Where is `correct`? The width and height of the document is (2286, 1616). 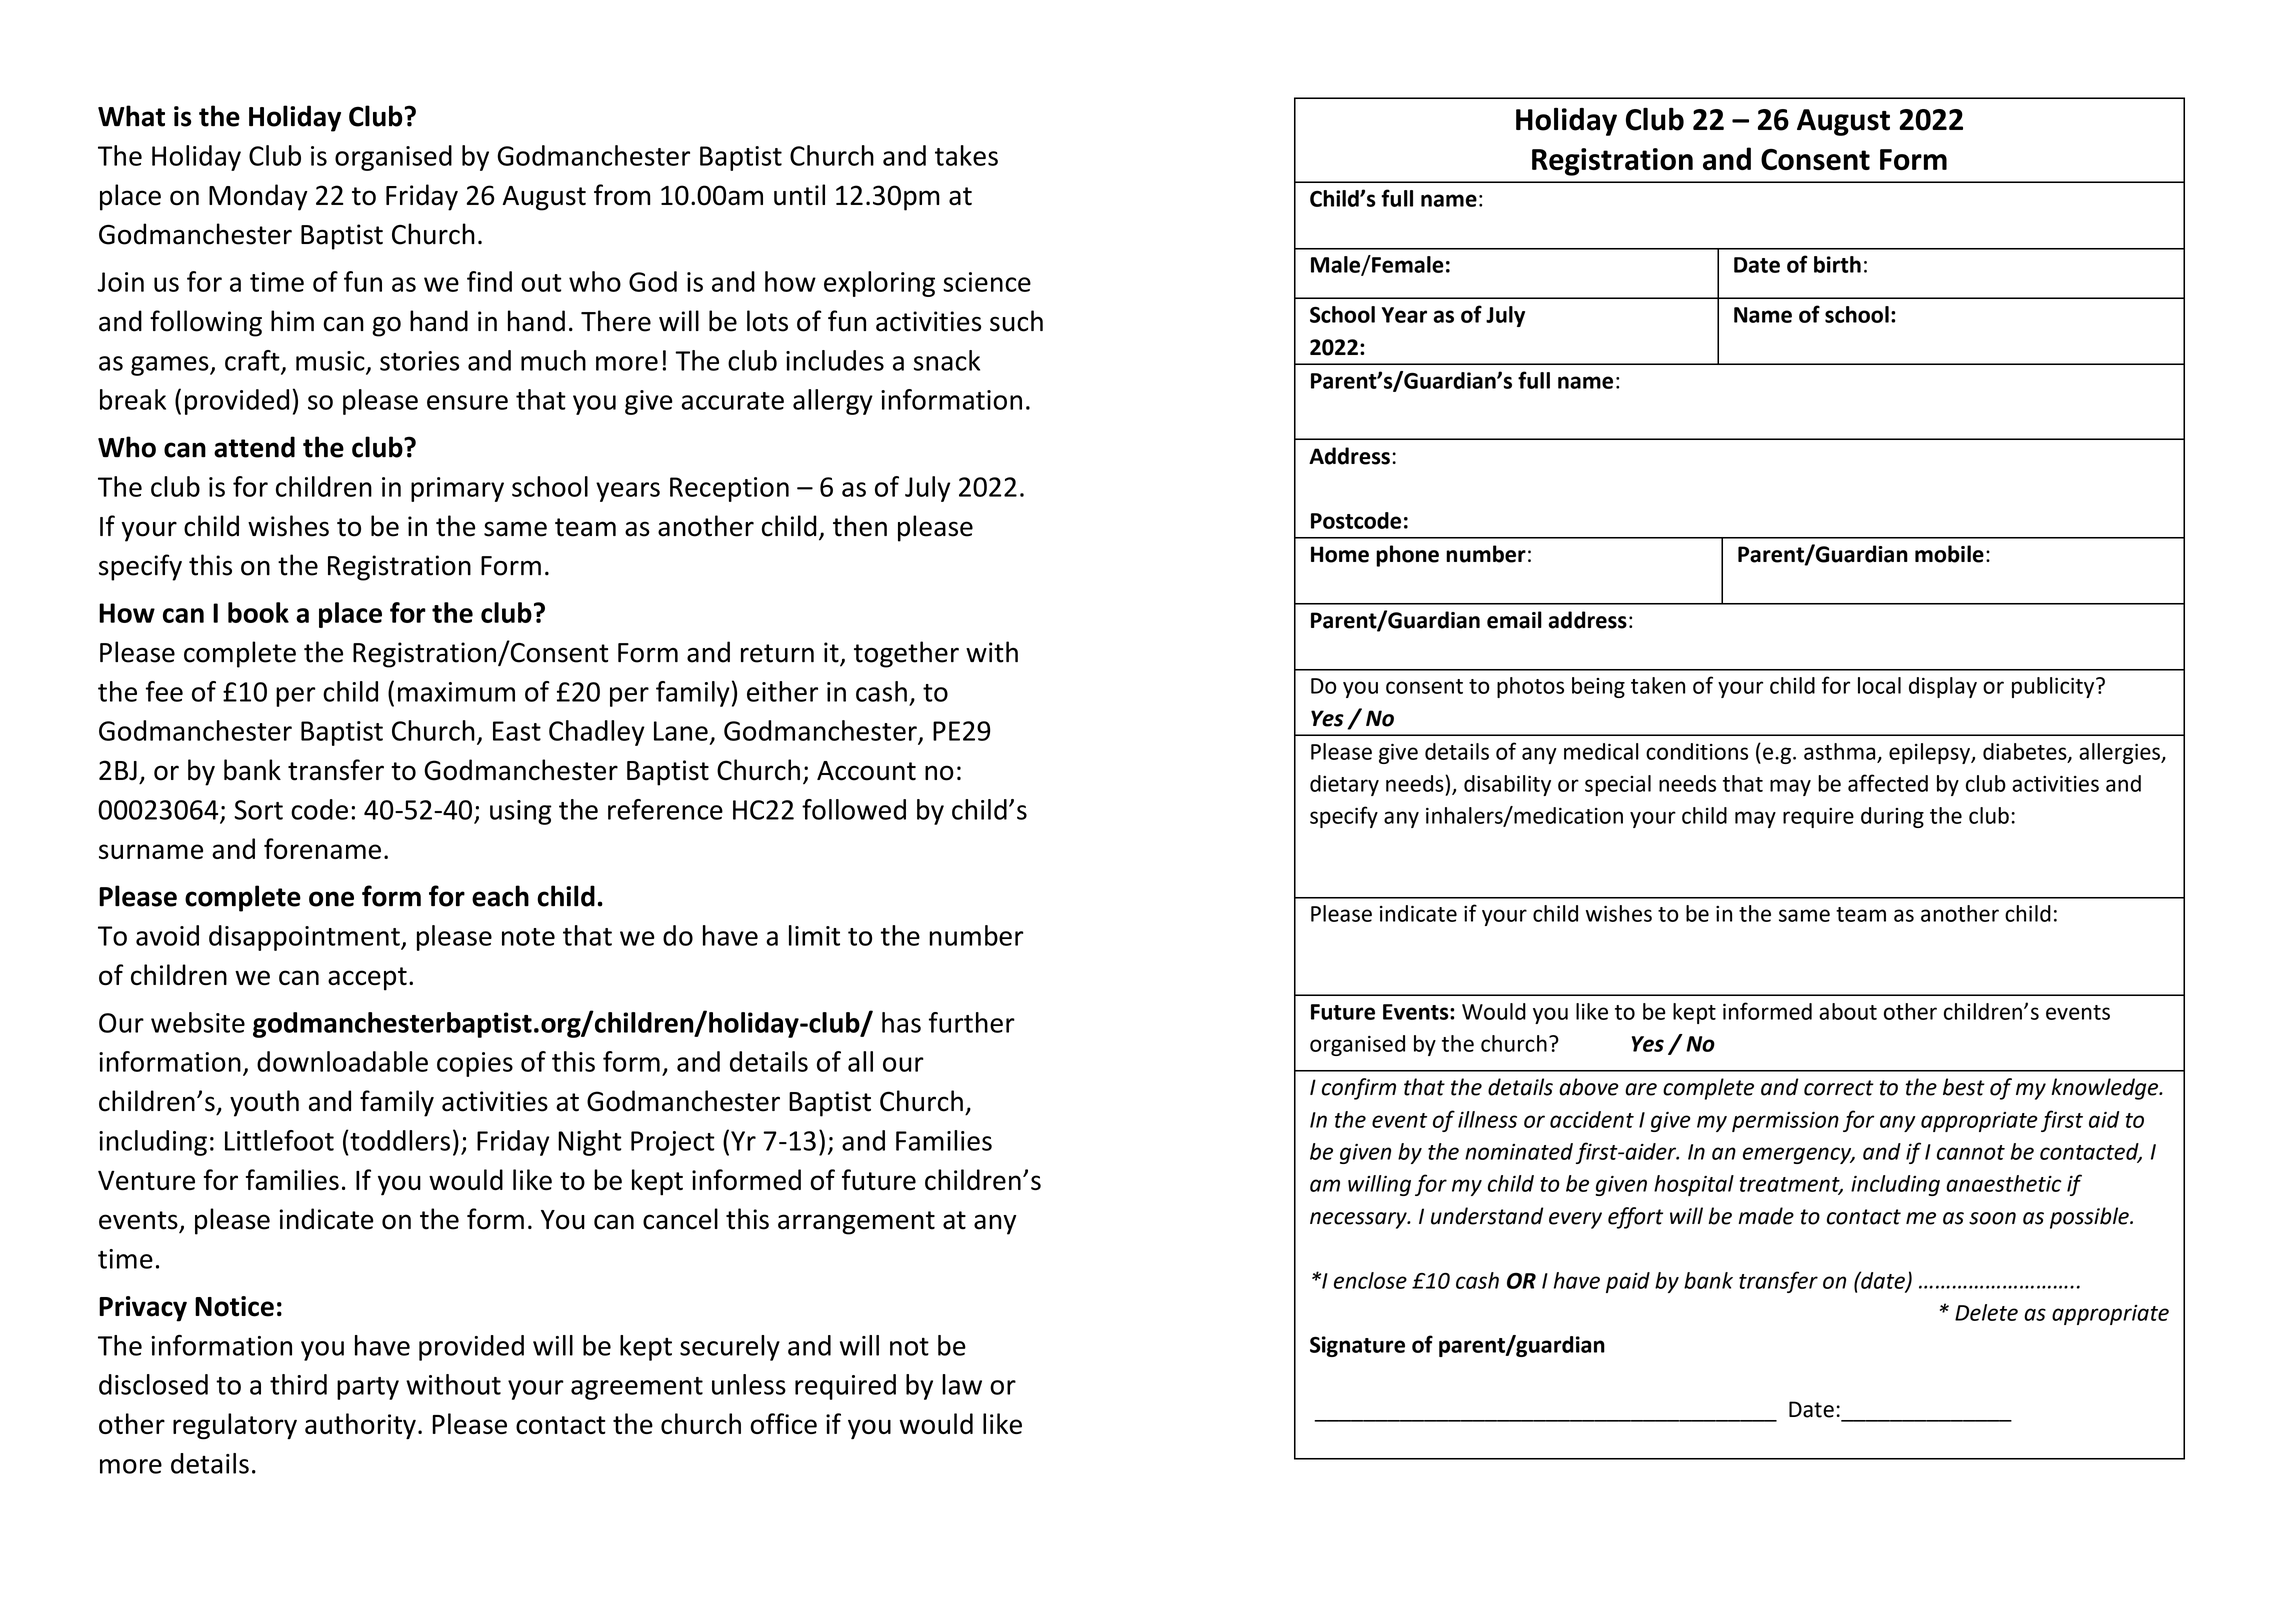 correct is located at coordinates (1839, 1088).
